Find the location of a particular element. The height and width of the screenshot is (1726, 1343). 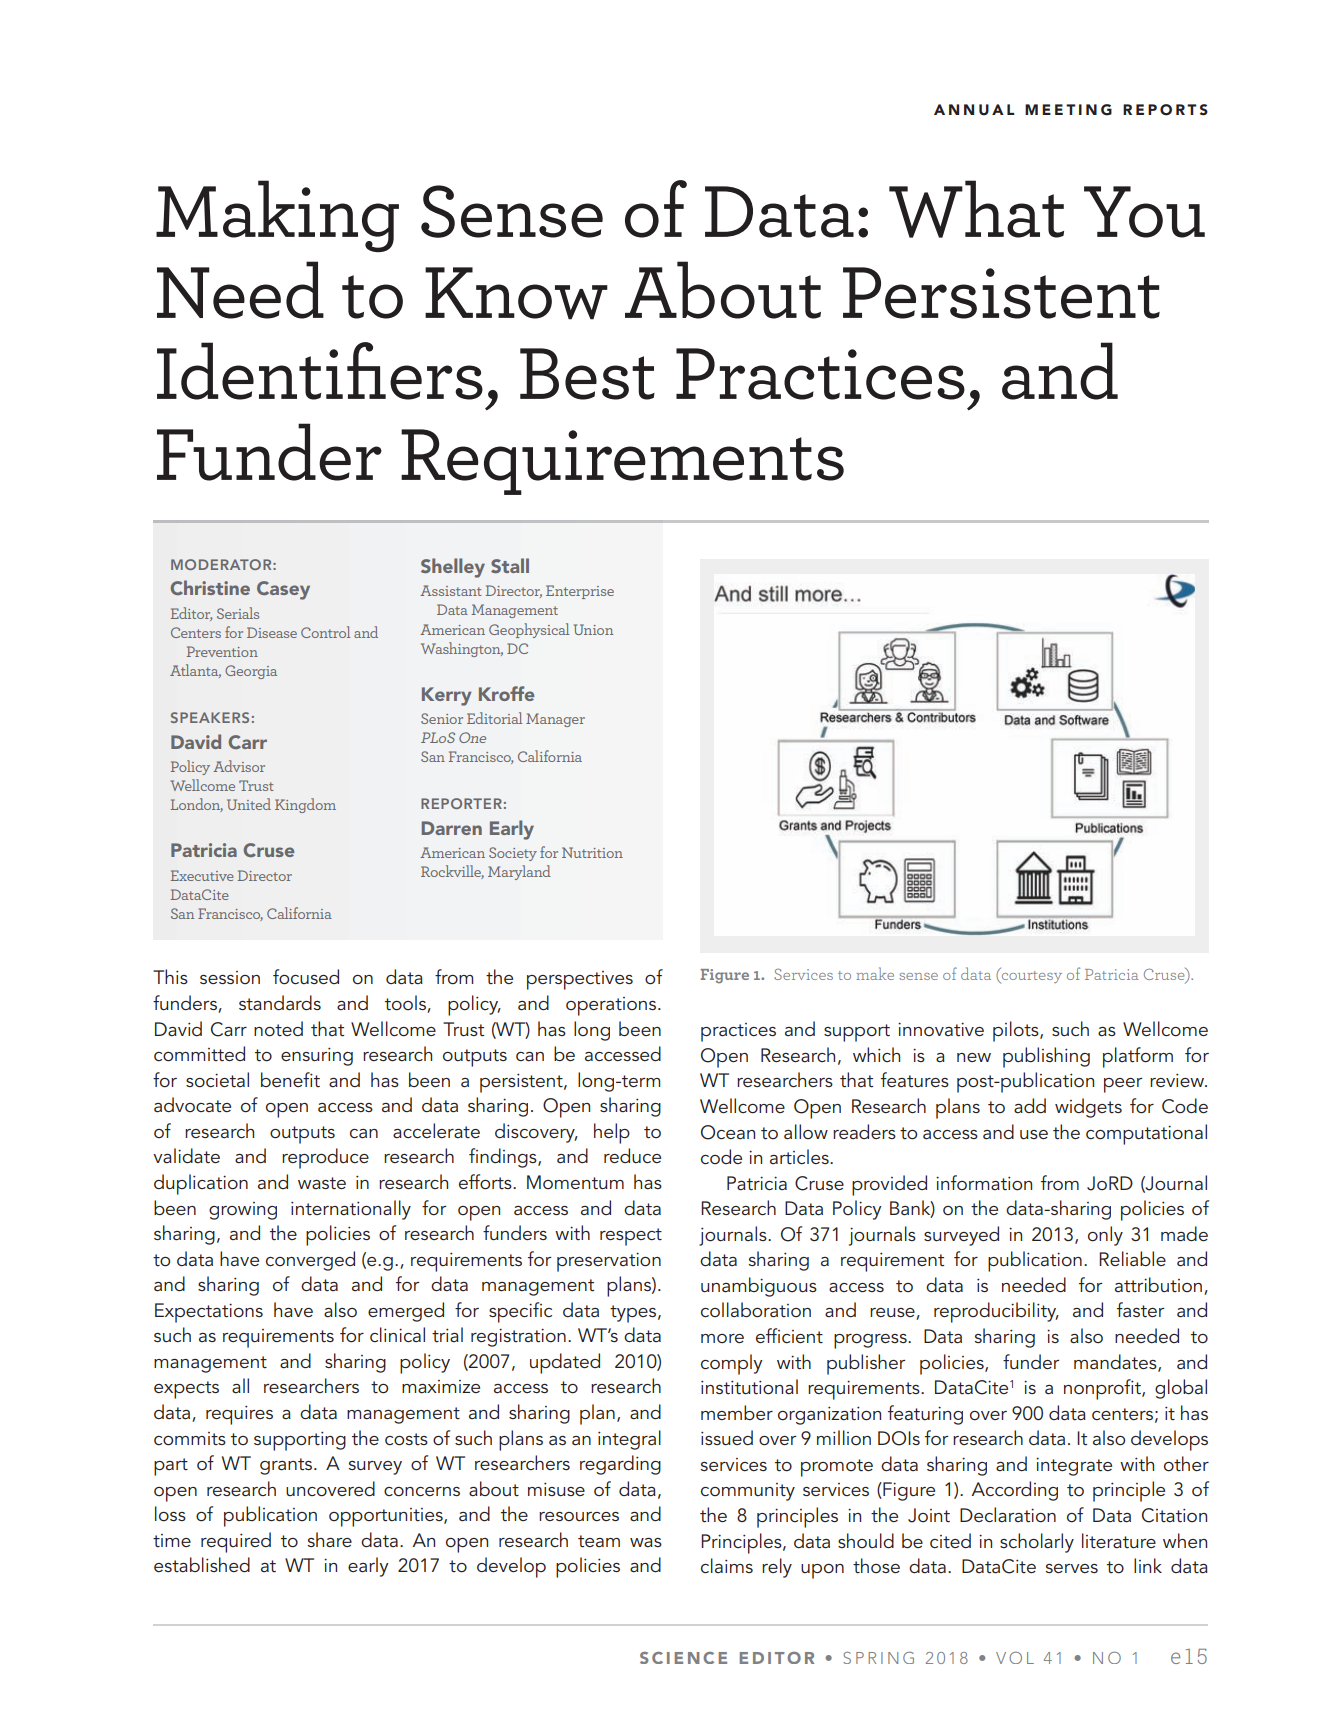

make is located at coordinates (875, 973).
